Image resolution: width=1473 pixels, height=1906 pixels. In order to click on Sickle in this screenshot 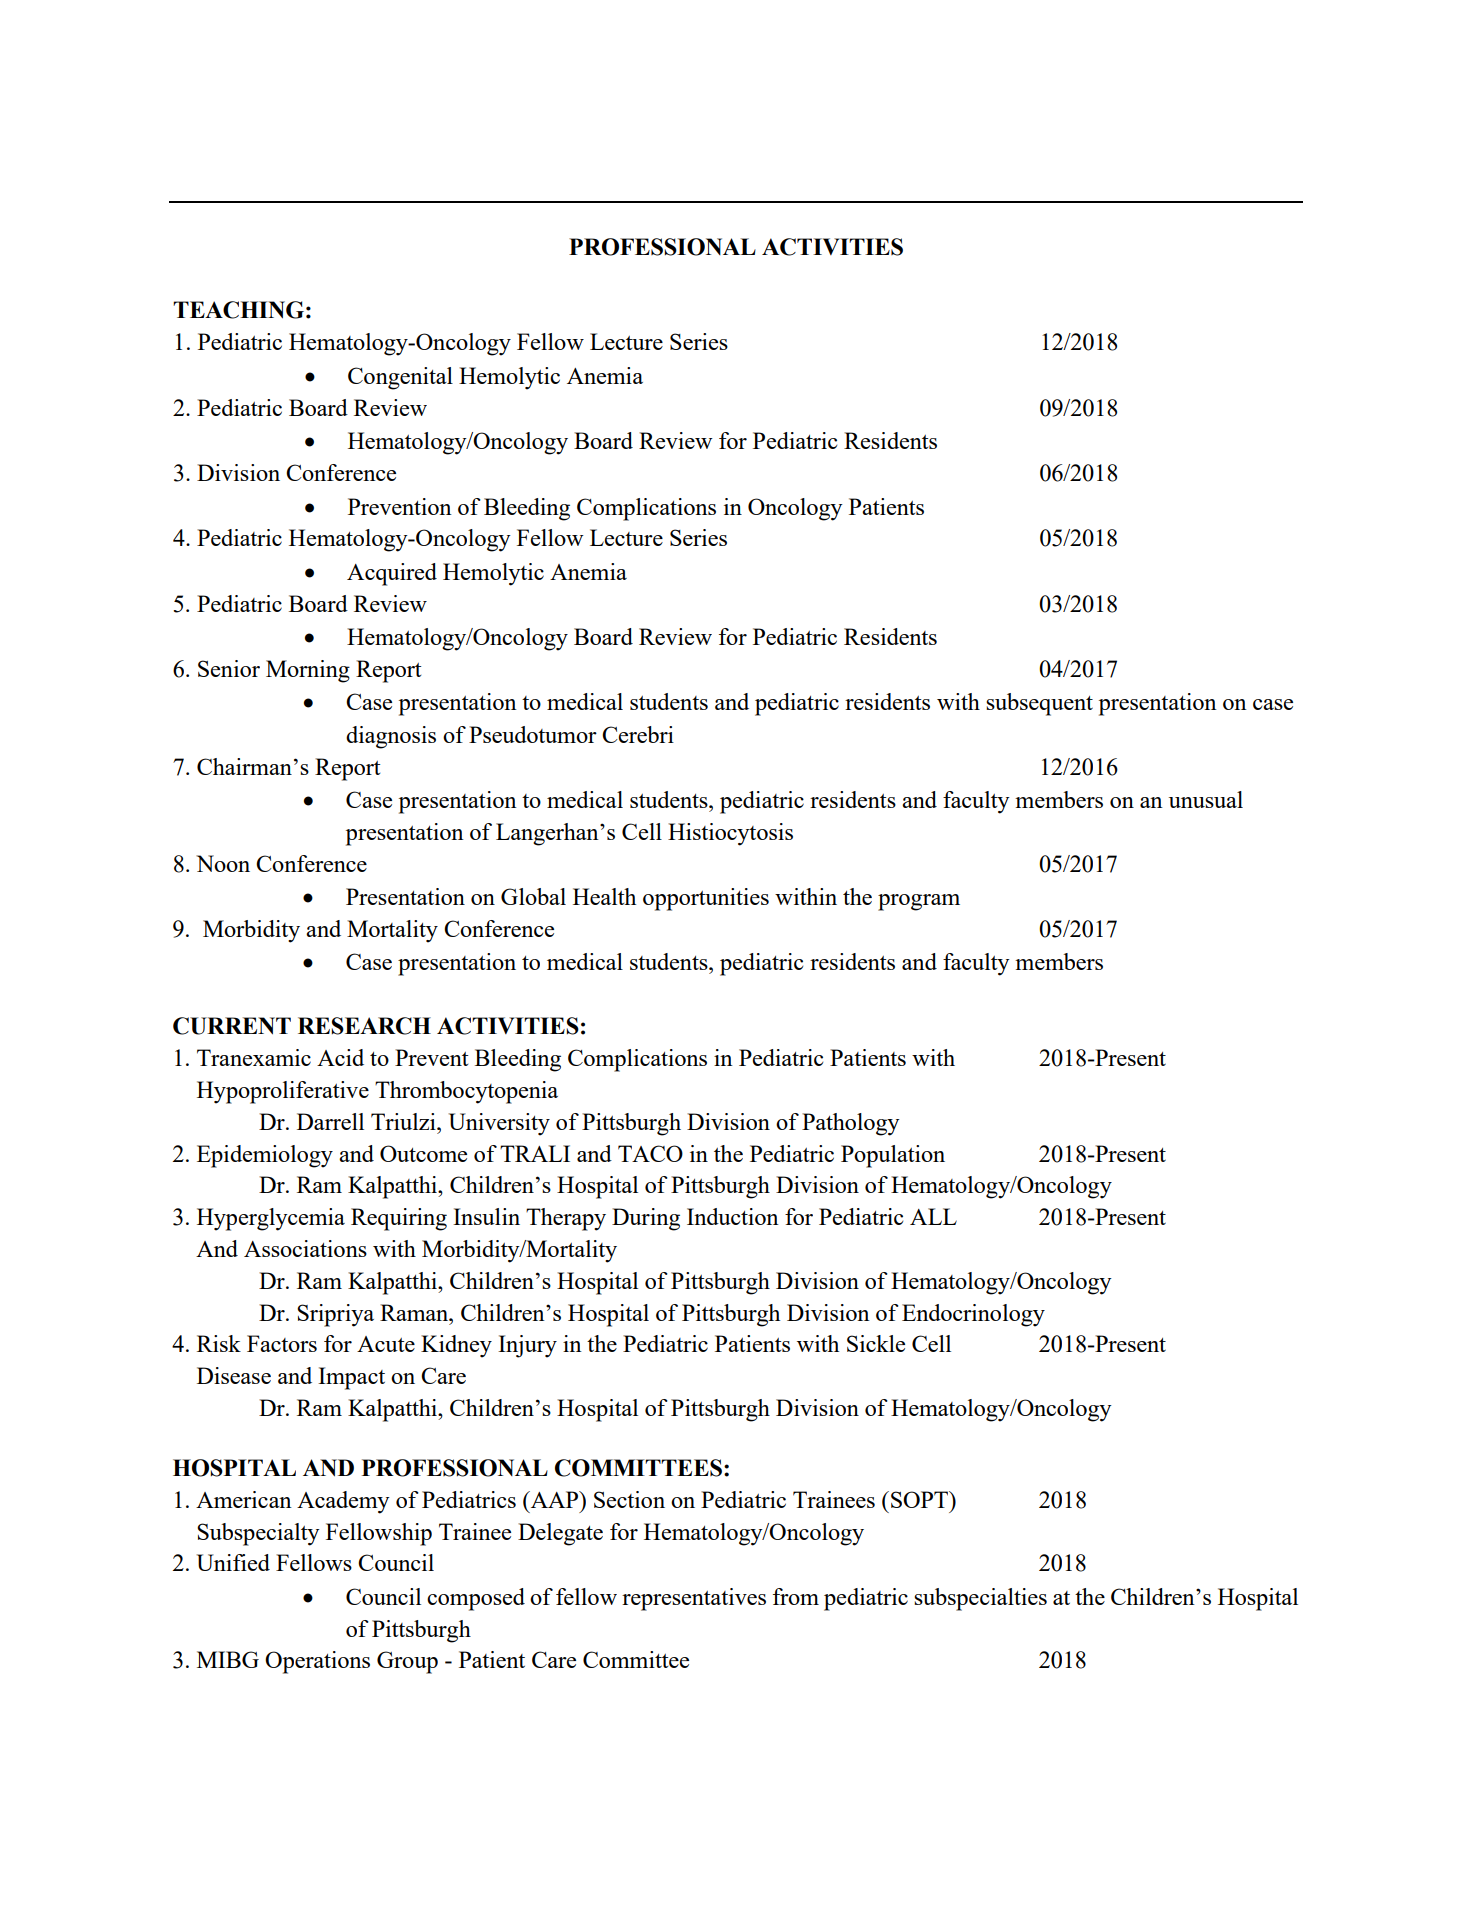, I will do `click(876, 1343)`.
